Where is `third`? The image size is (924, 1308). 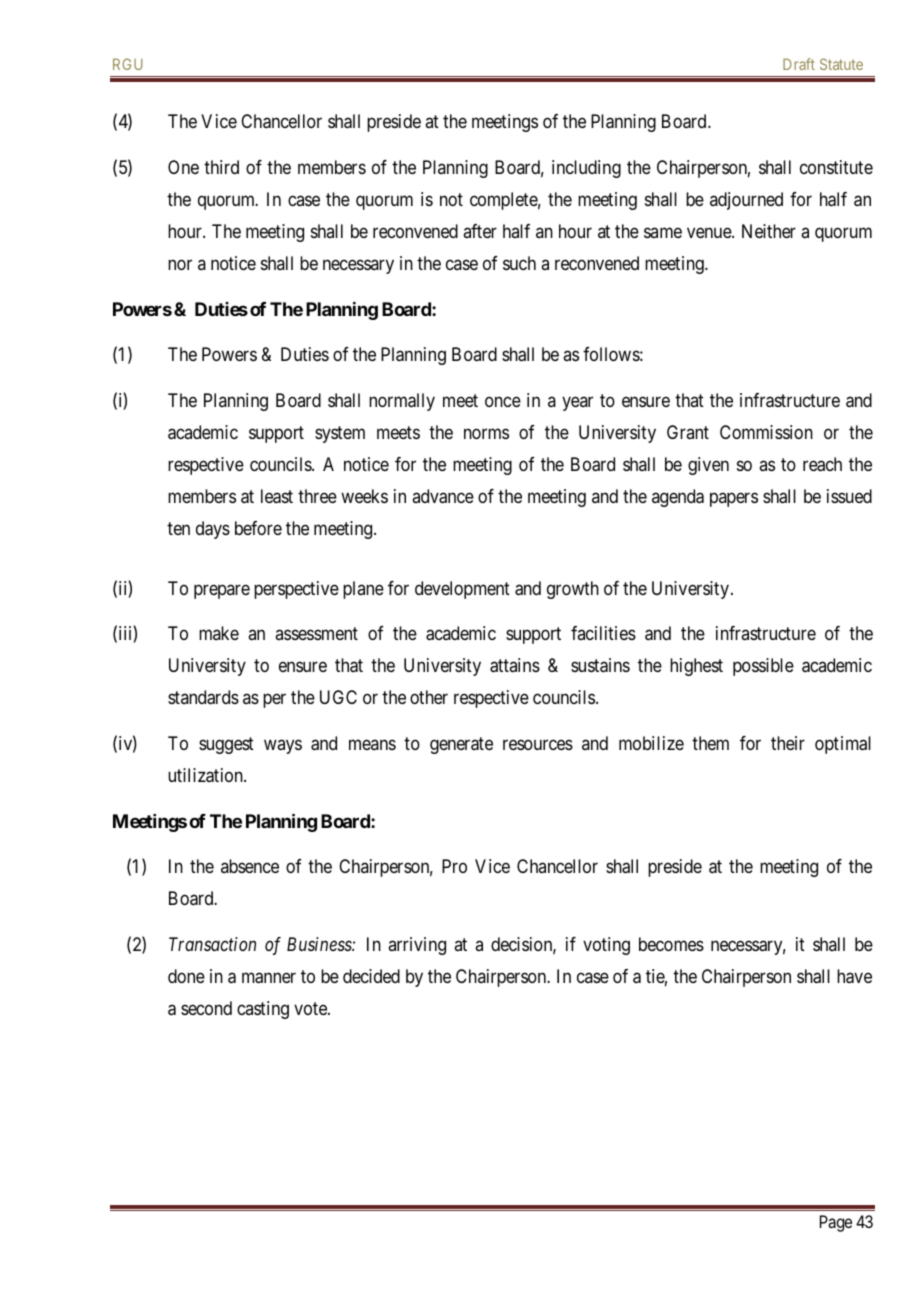
third is located at coordinates (221, 167).
